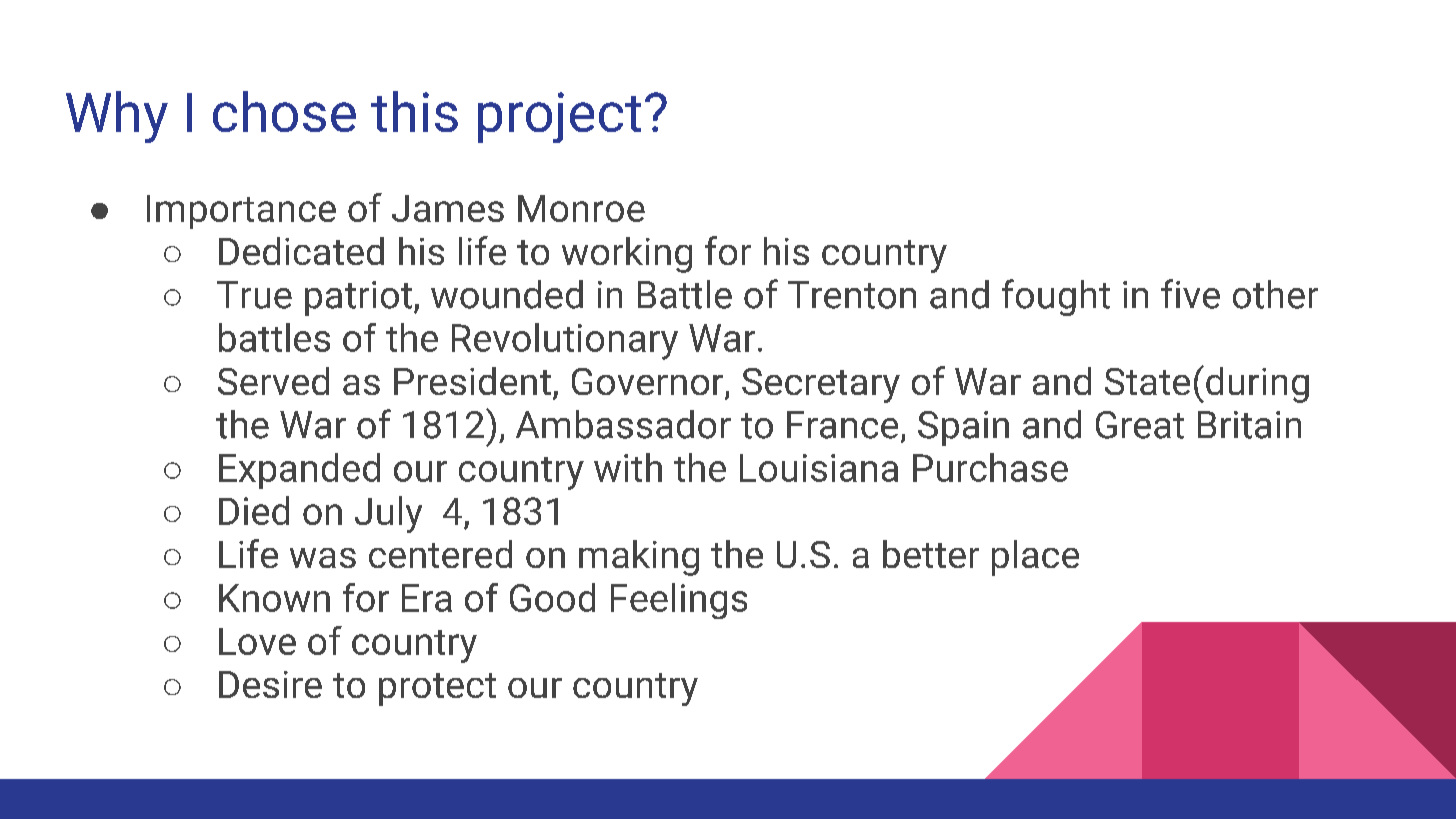 The height and width of the screenshot is (819, 1456). Describe the element at coordinates (559, 117) in the screenshot. I see `project` at that location.
